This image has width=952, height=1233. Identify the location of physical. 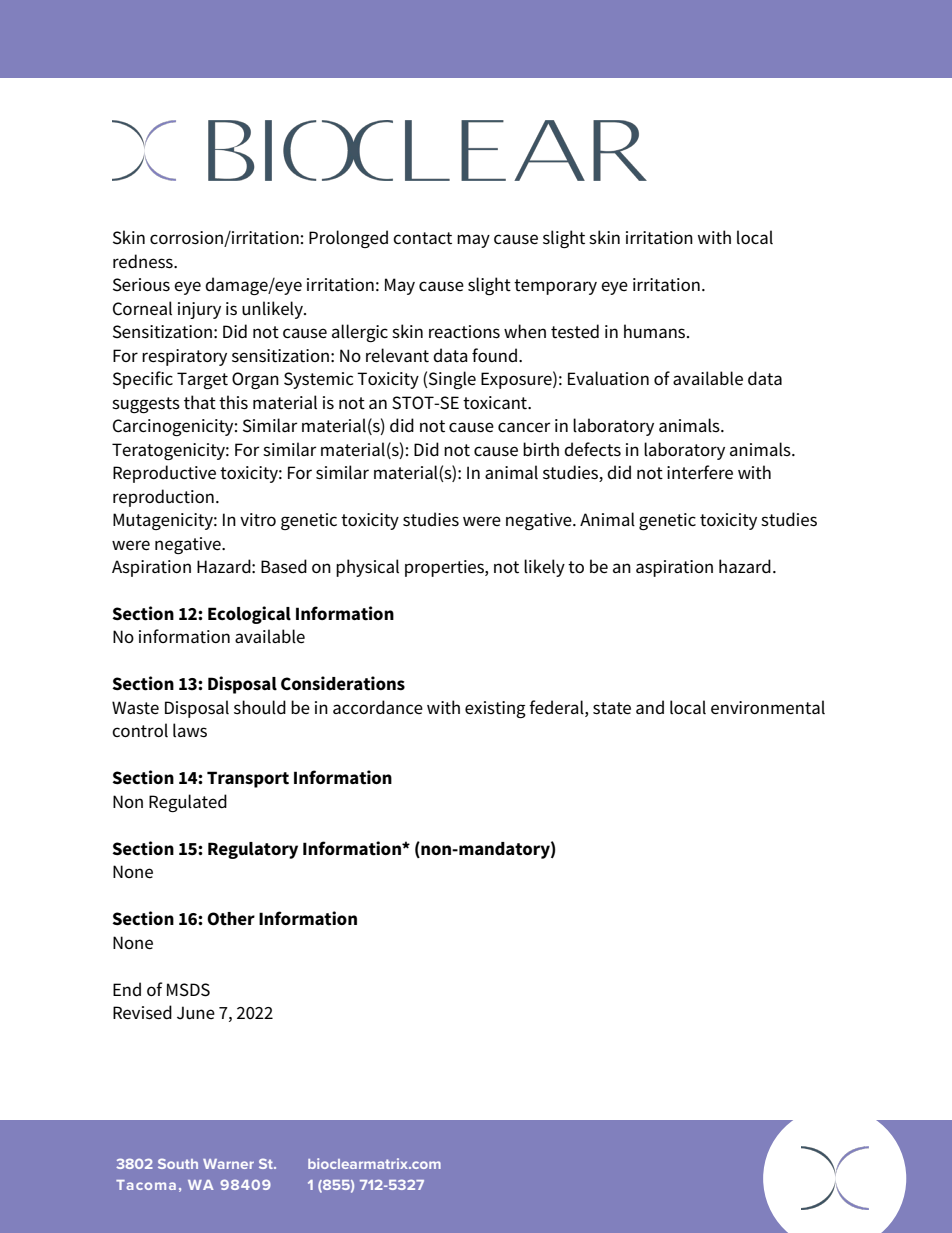
(367, 568).
